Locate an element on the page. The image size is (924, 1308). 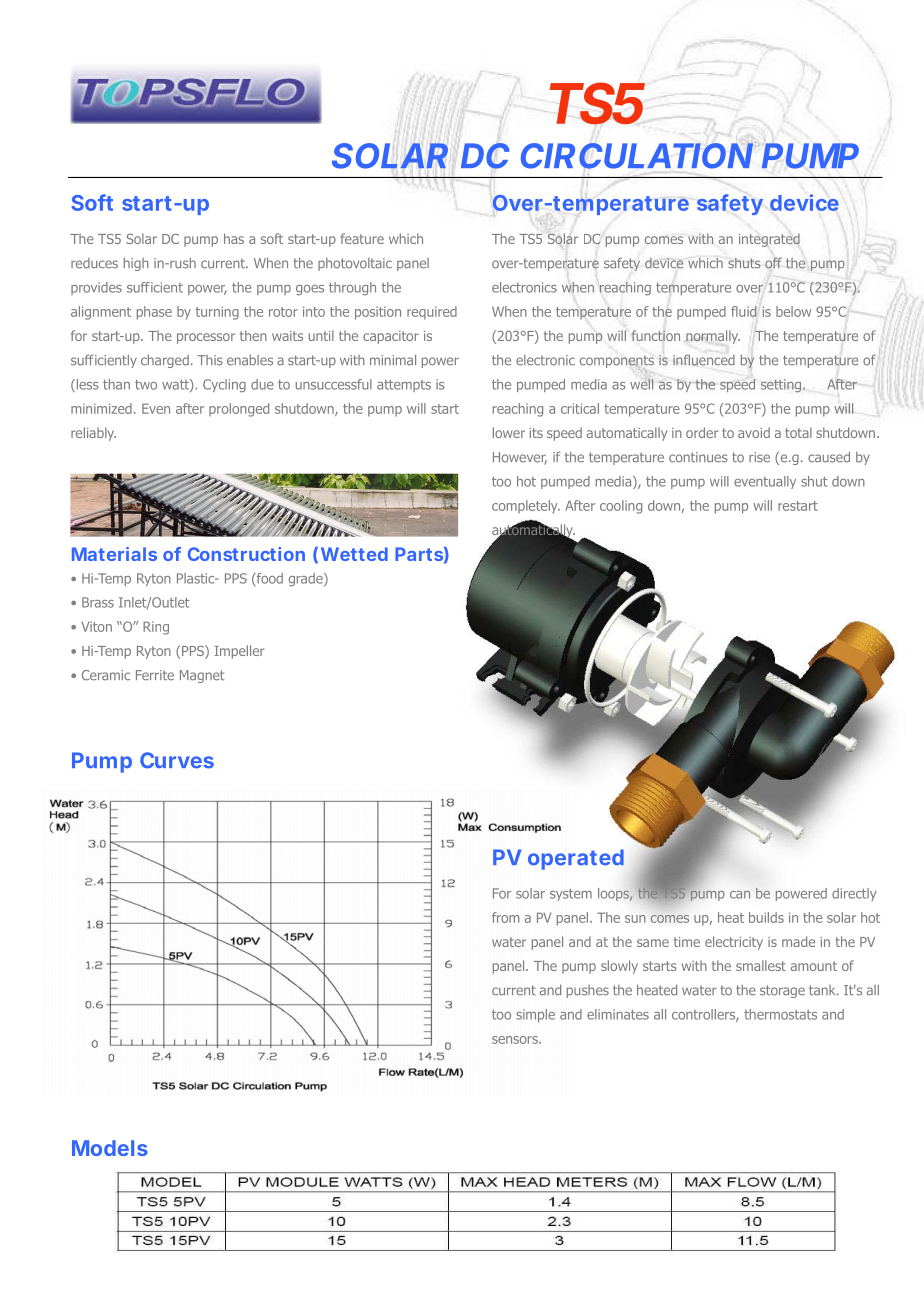
thermostats is located at coordinates (780, 1014).
